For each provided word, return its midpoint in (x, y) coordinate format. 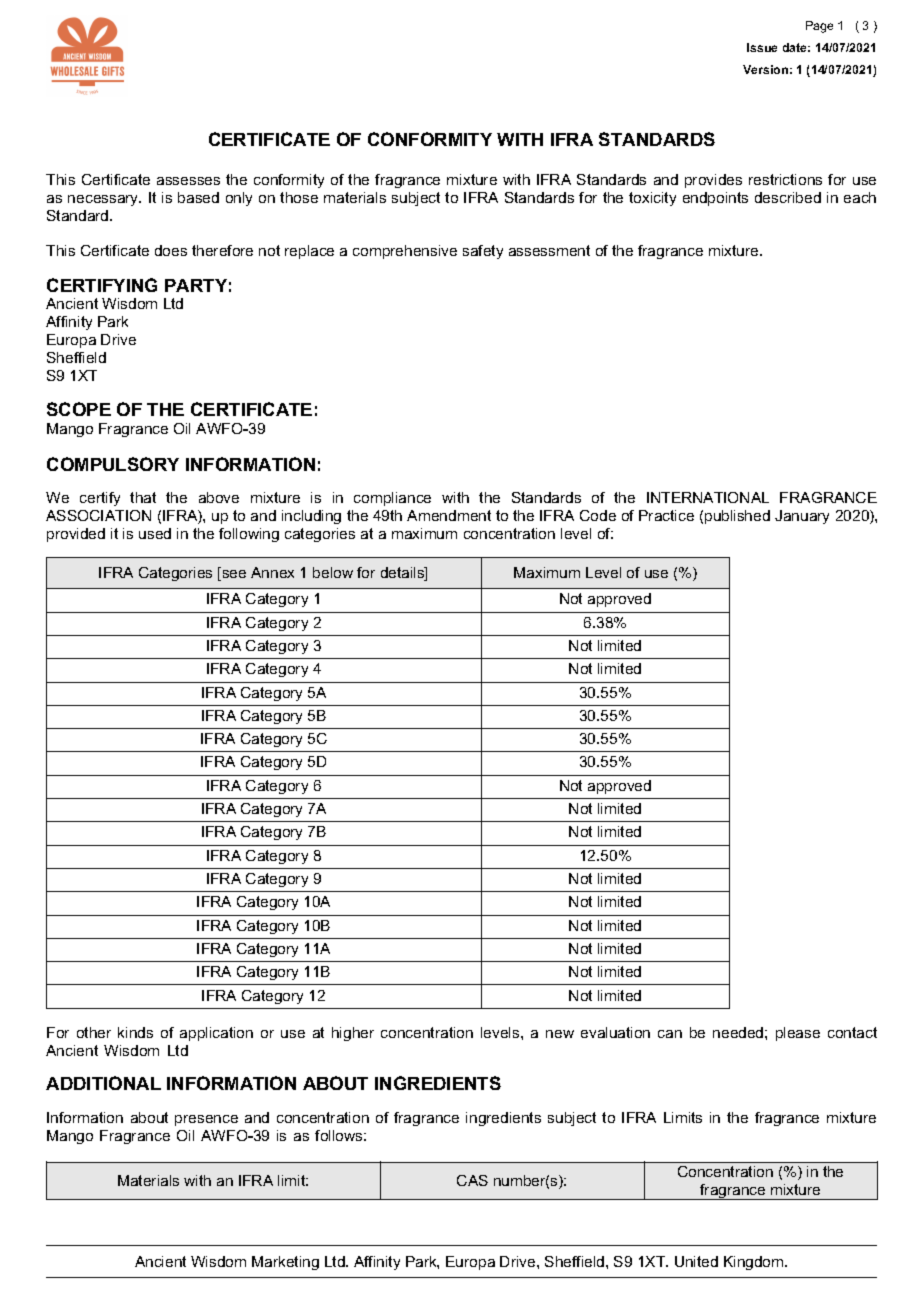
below (333, 572)
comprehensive (405, 252)
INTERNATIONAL (708, 497)
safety (483, 252)
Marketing (285, 1263)
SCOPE (79, 409)
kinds (135, 1032)
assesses (188, 181)
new (560, 1034)
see (233, 575)
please (798, 1034)
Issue (762, 47)
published (737, 517)
